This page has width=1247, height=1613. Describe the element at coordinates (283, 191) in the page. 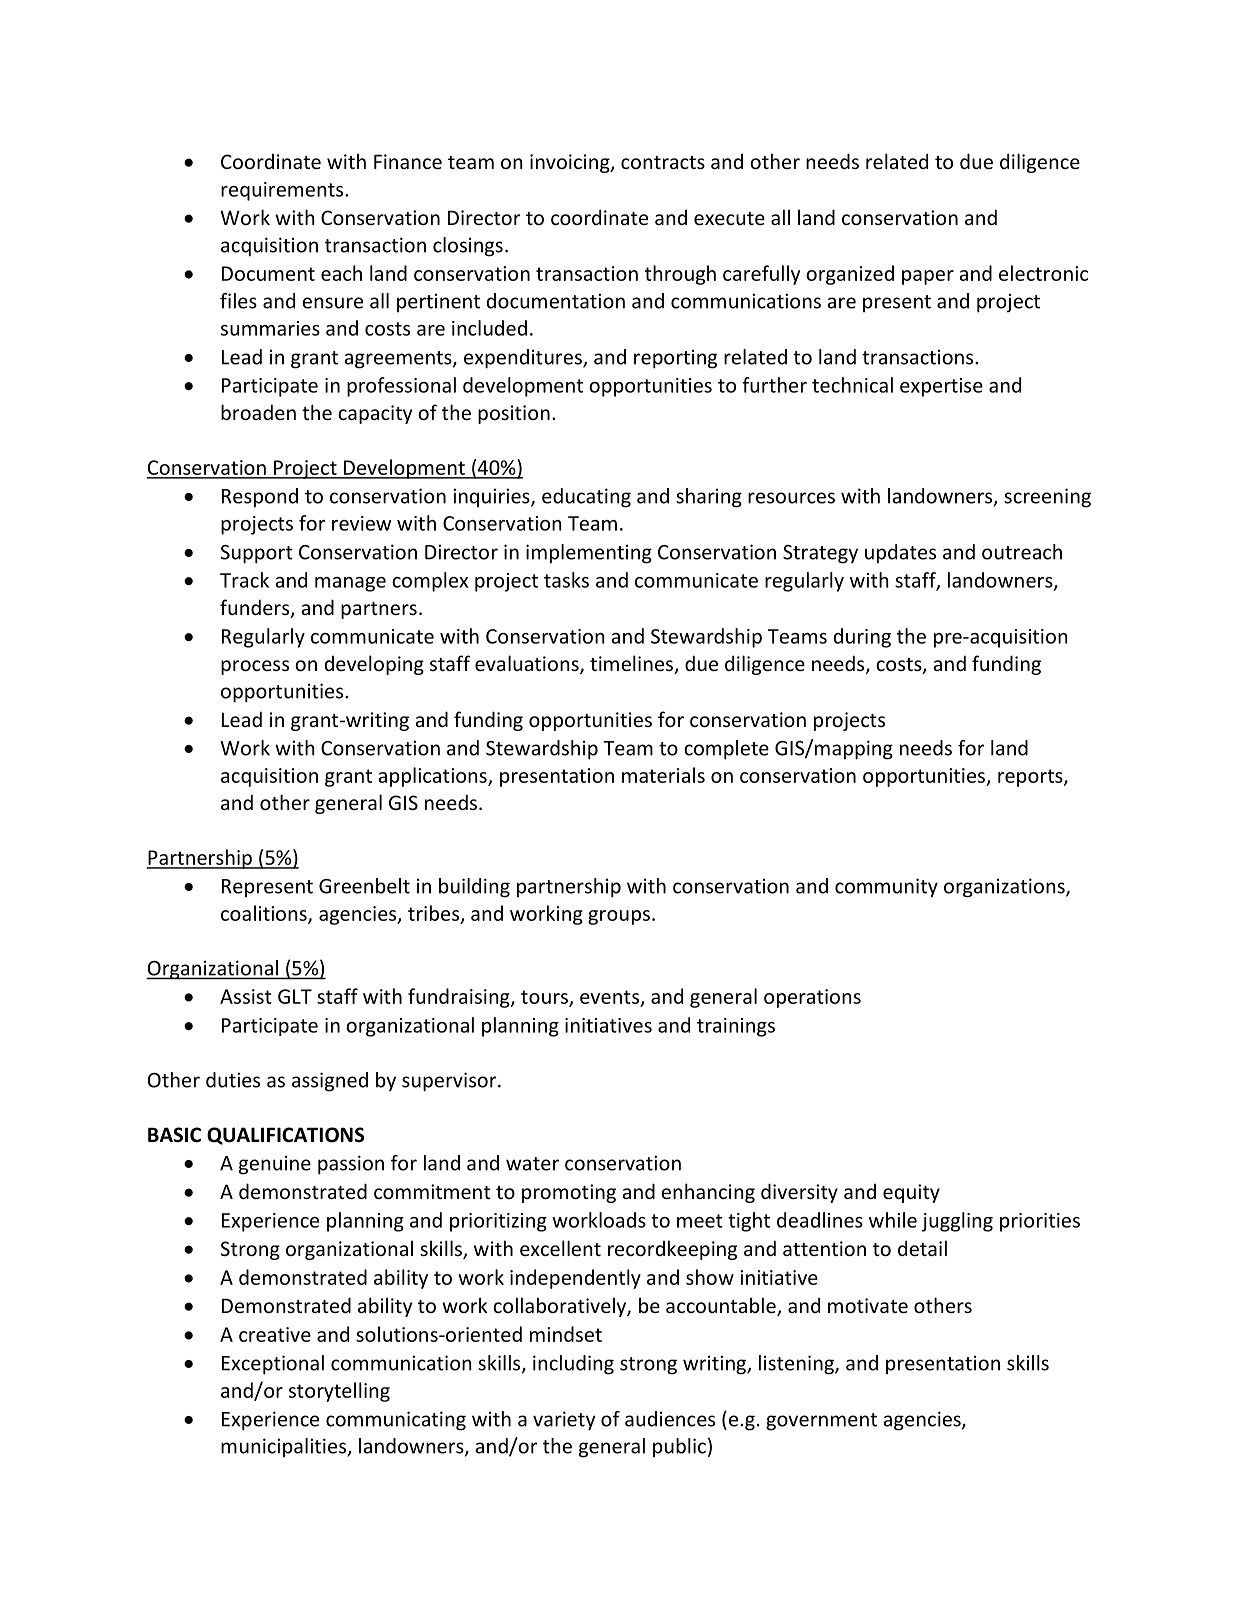

I see `requirements` at that location.
